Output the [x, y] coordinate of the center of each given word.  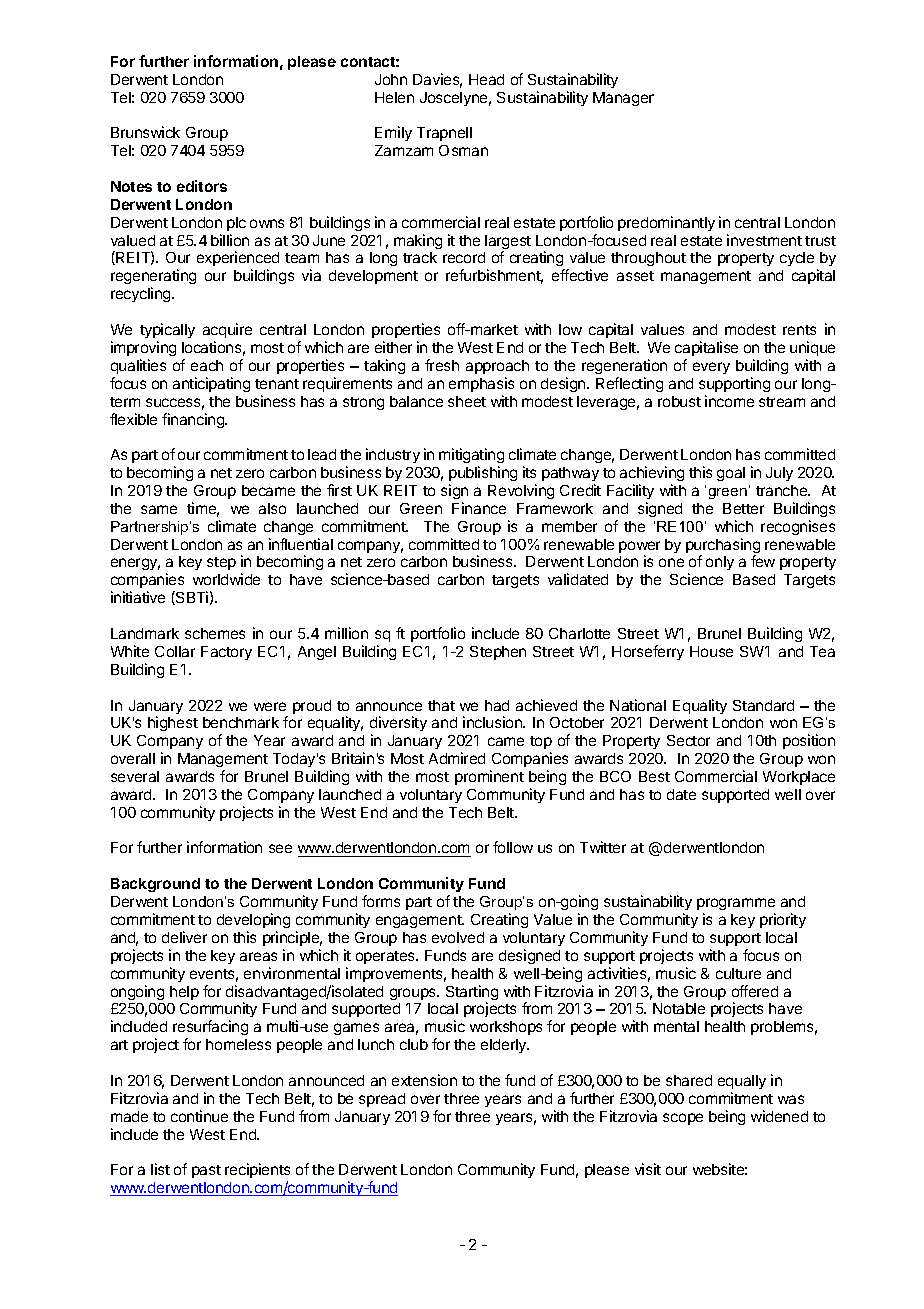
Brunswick [145, 132]
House [711, 651]
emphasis [481, 384]
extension [424, 1080]
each [207, 365]
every [711, 368]
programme [736, 906]
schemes [215, 633]
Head [486, 79]
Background [155, 885]
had [497, 705]
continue [199, 1116]
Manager [623, 99]
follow [513, 847]
